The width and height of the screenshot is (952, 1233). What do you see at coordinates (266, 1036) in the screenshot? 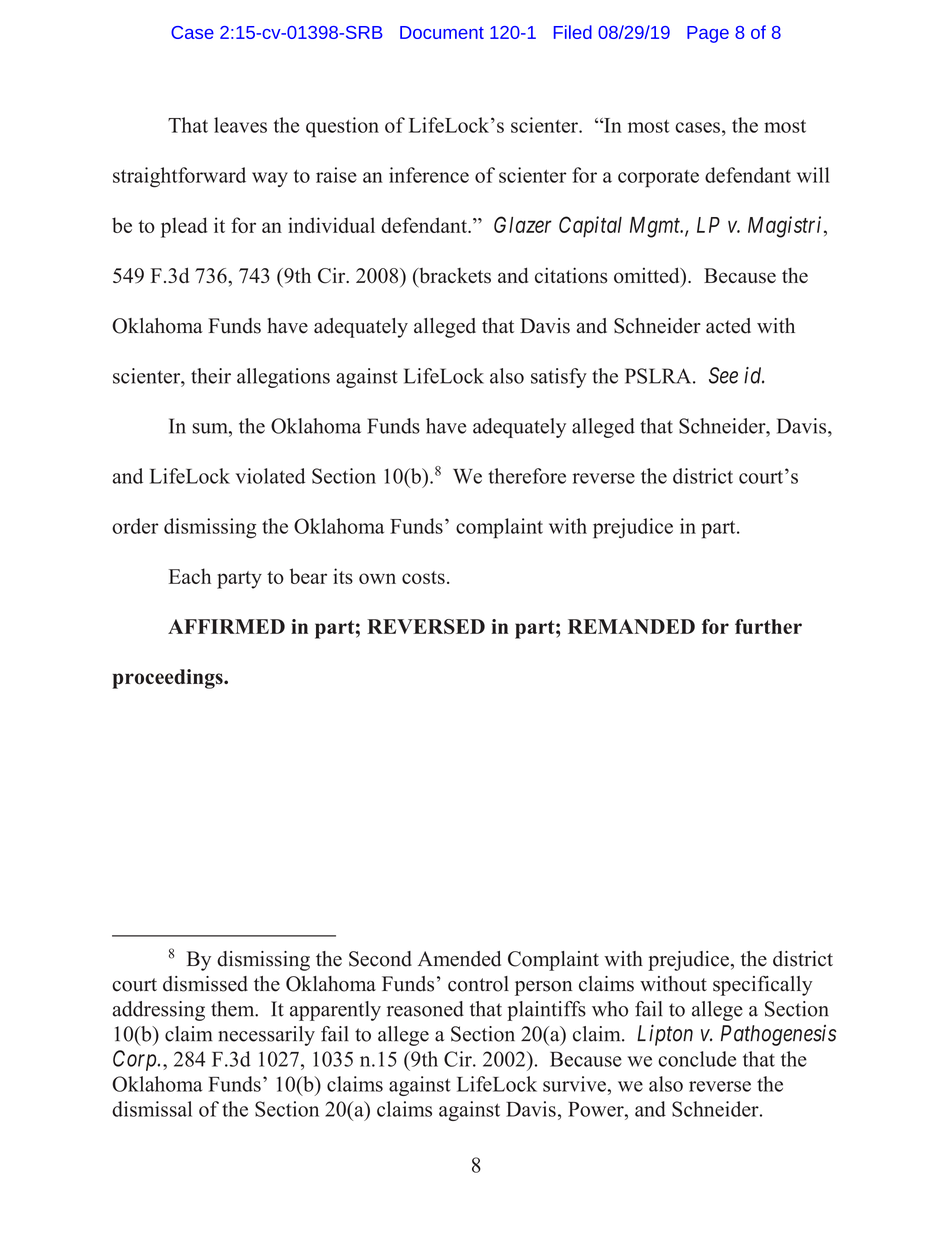
I see `necessarily` at bounding box center [266, 1036].
